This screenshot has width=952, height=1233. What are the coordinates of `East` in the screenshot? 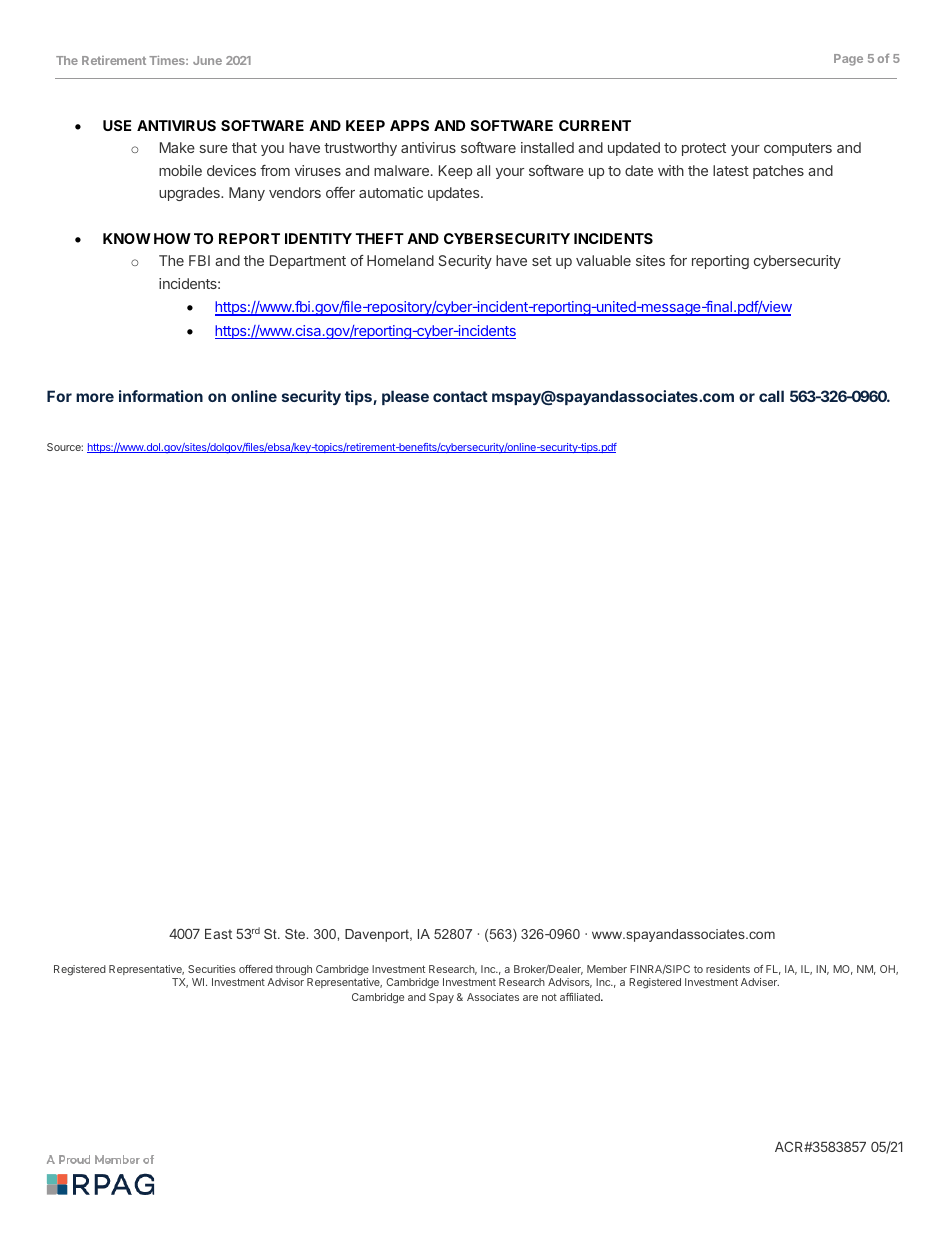 It's located at (218, 934).
